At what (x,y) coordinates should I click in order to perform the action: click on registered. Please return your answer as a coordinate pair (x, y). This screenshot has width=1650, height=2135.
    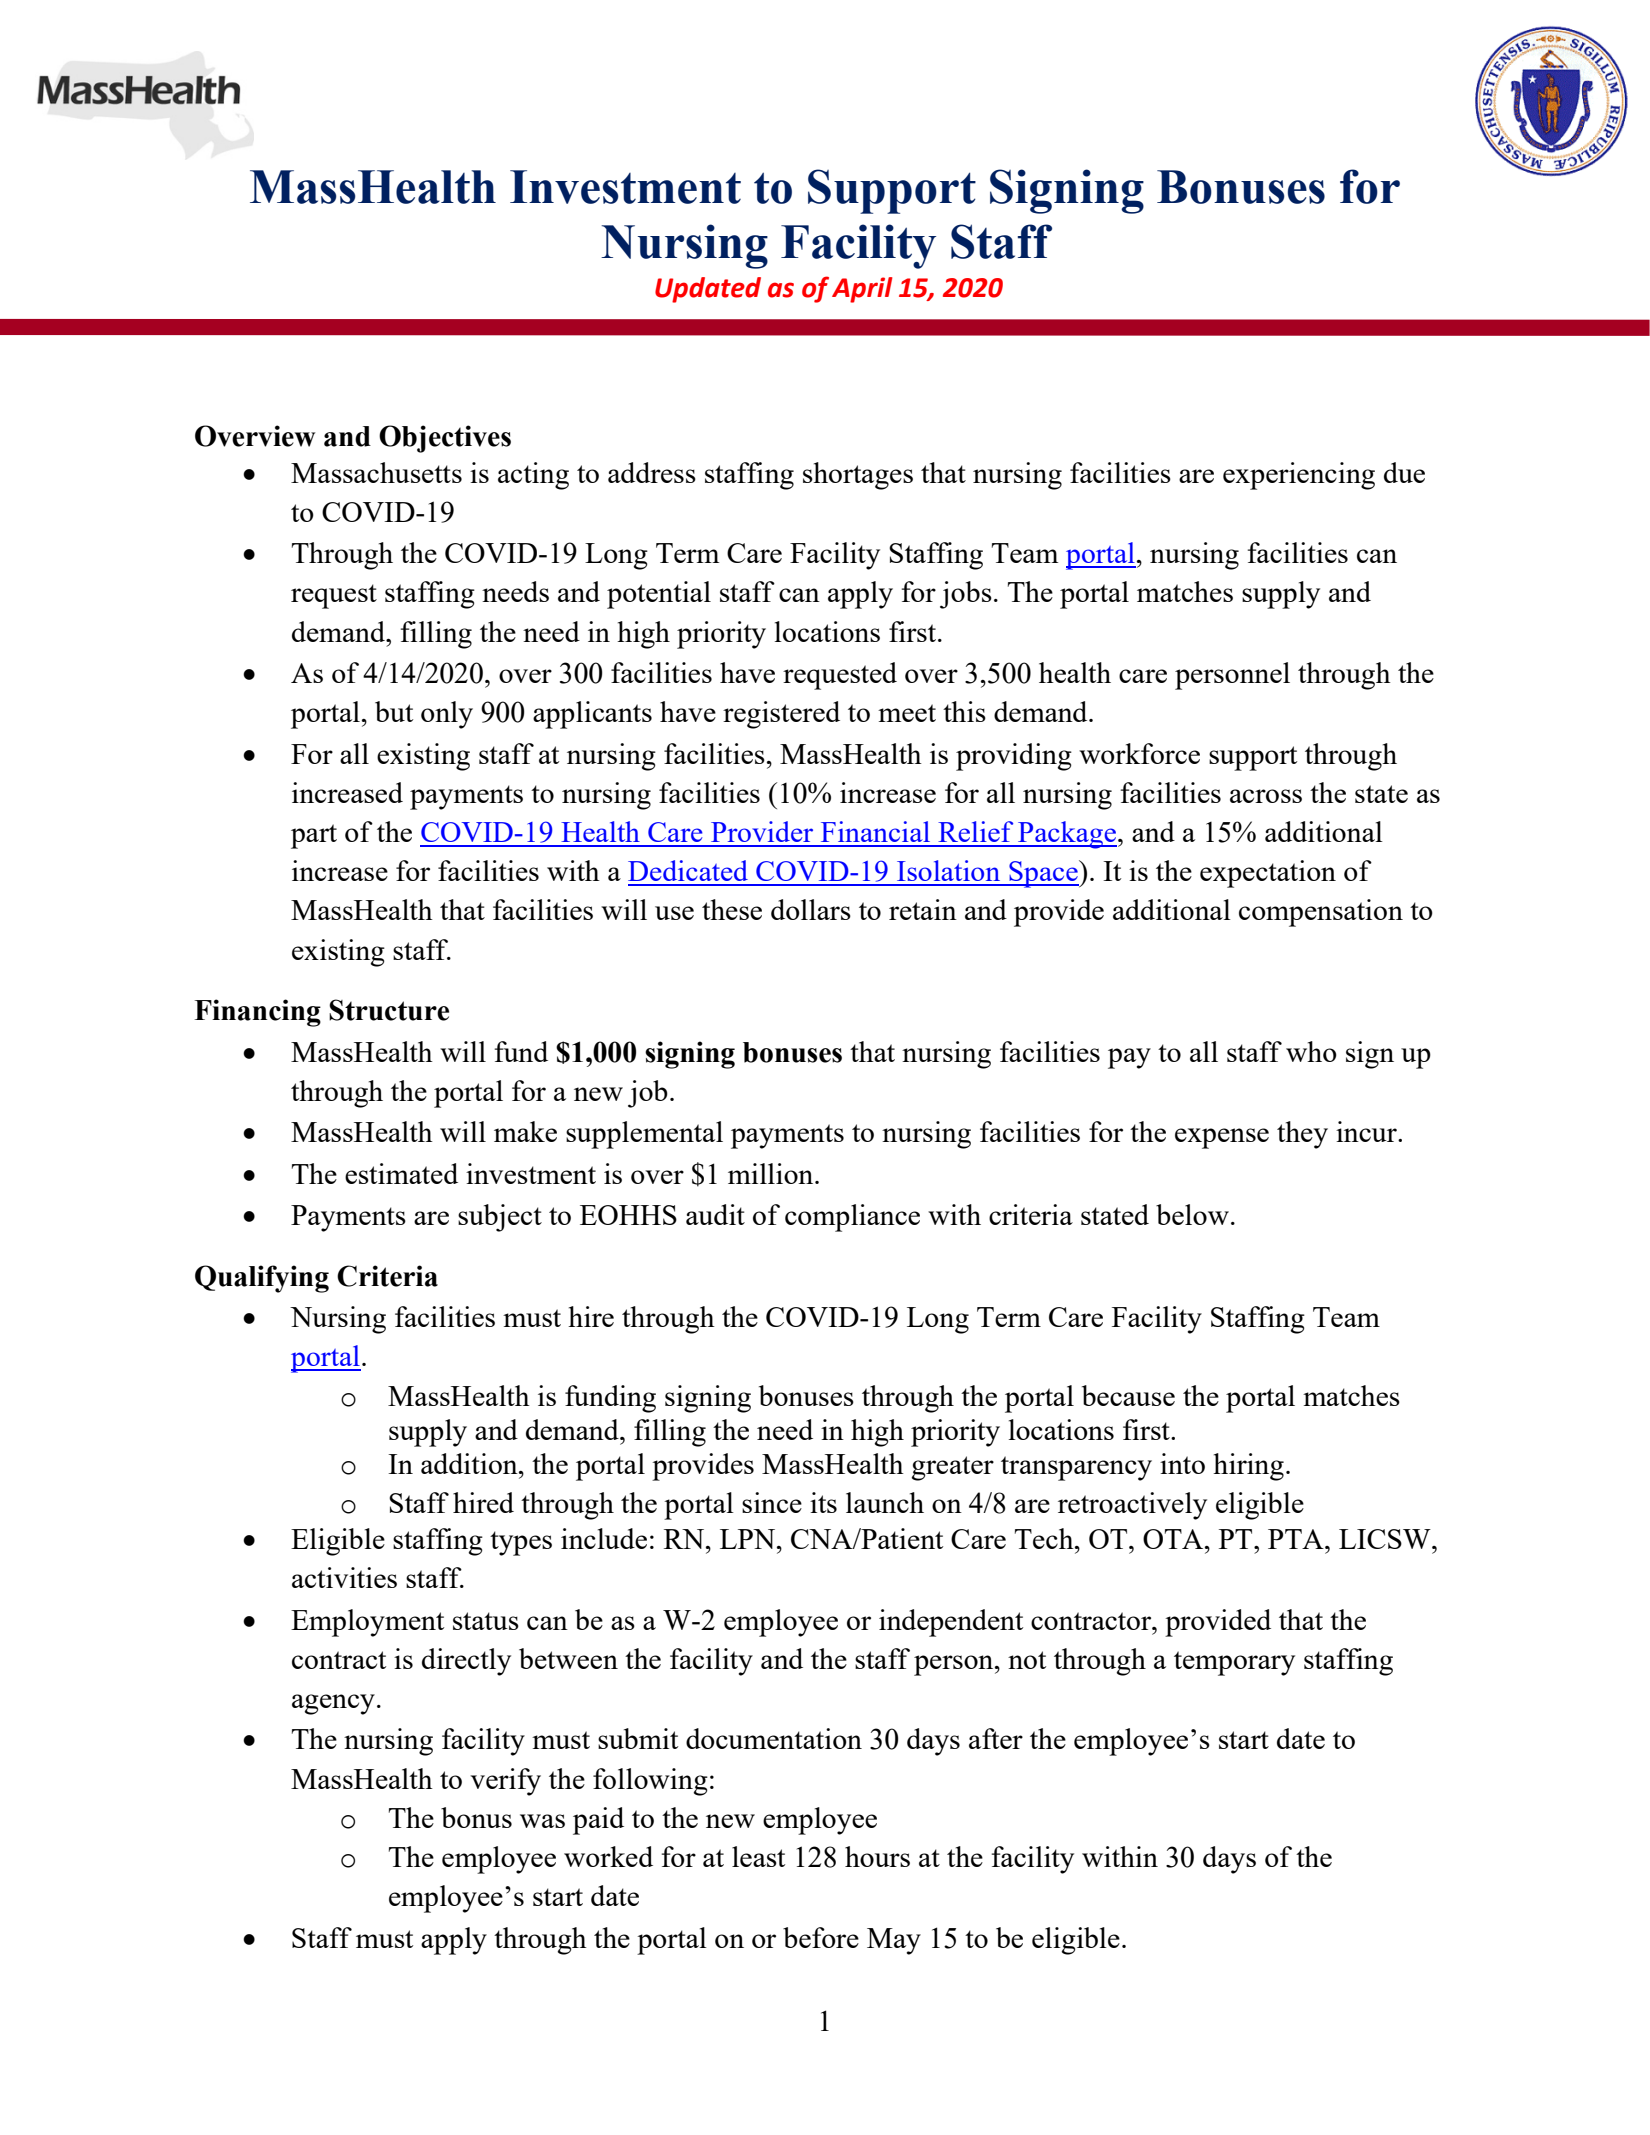
    Looking at the image, I should click on (781, 715).
